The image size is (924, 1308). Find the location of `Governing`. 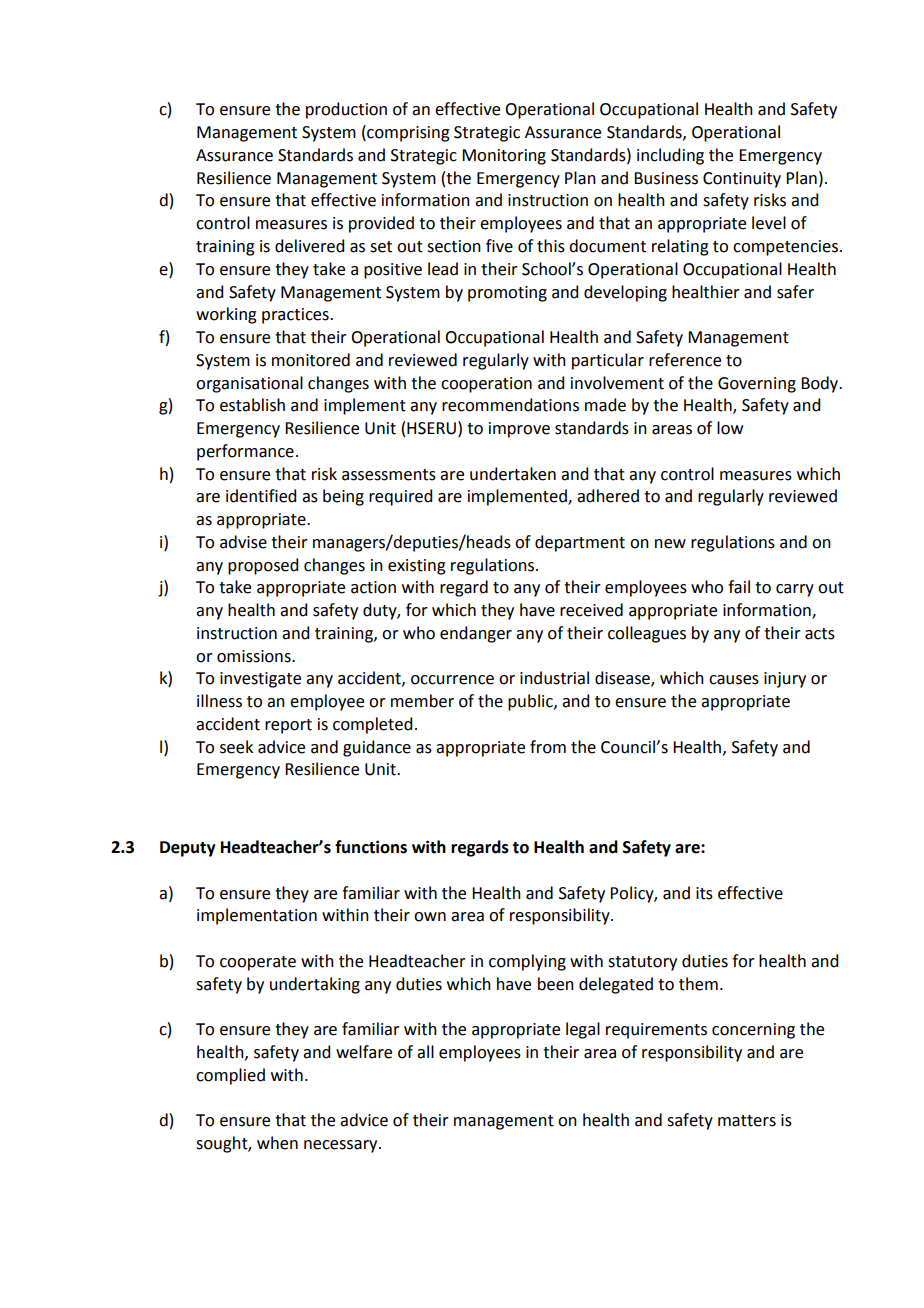

Governing is located at coordinates (757, 385).
